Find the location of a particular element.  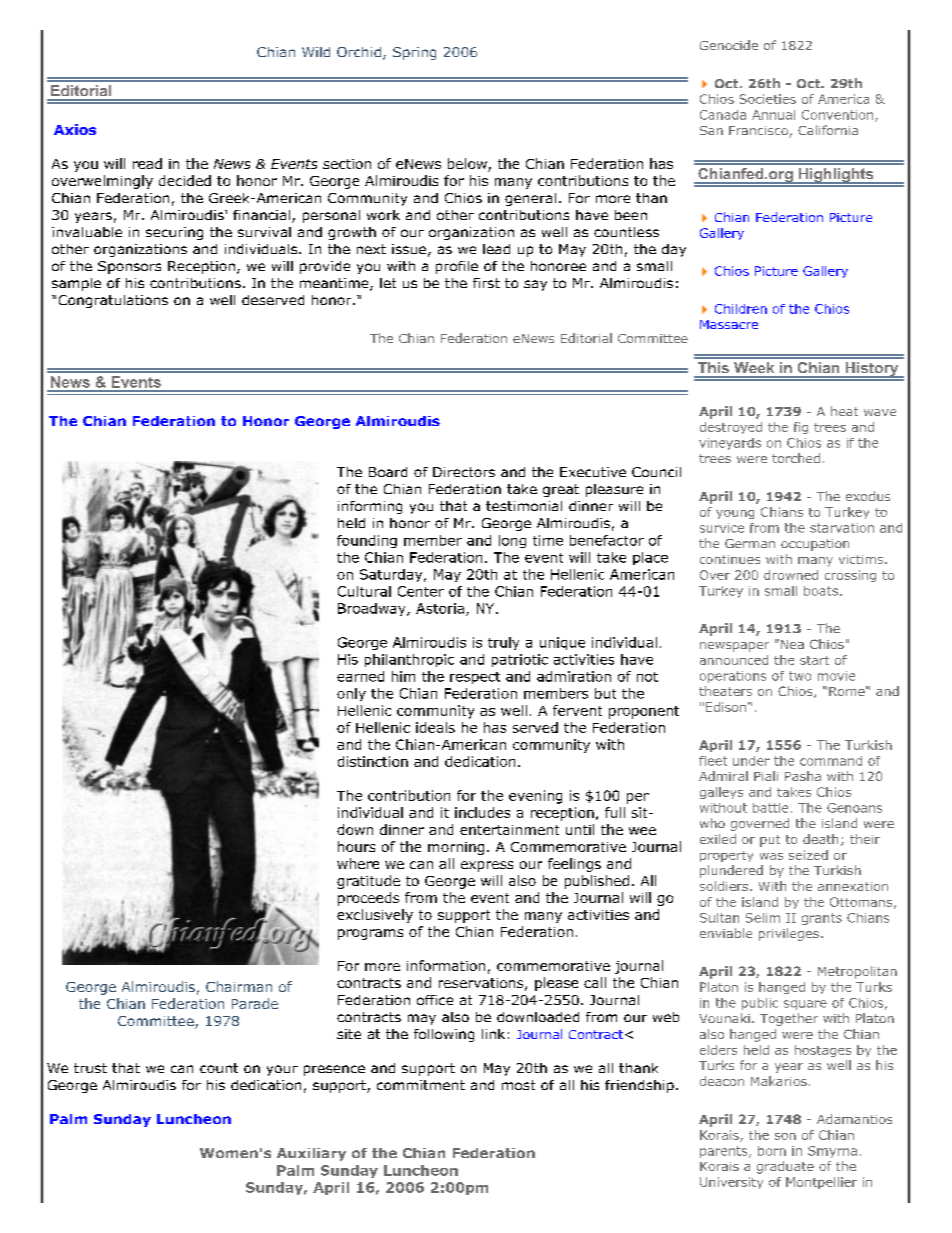

Astoria is located at coordinates (440, 608).
